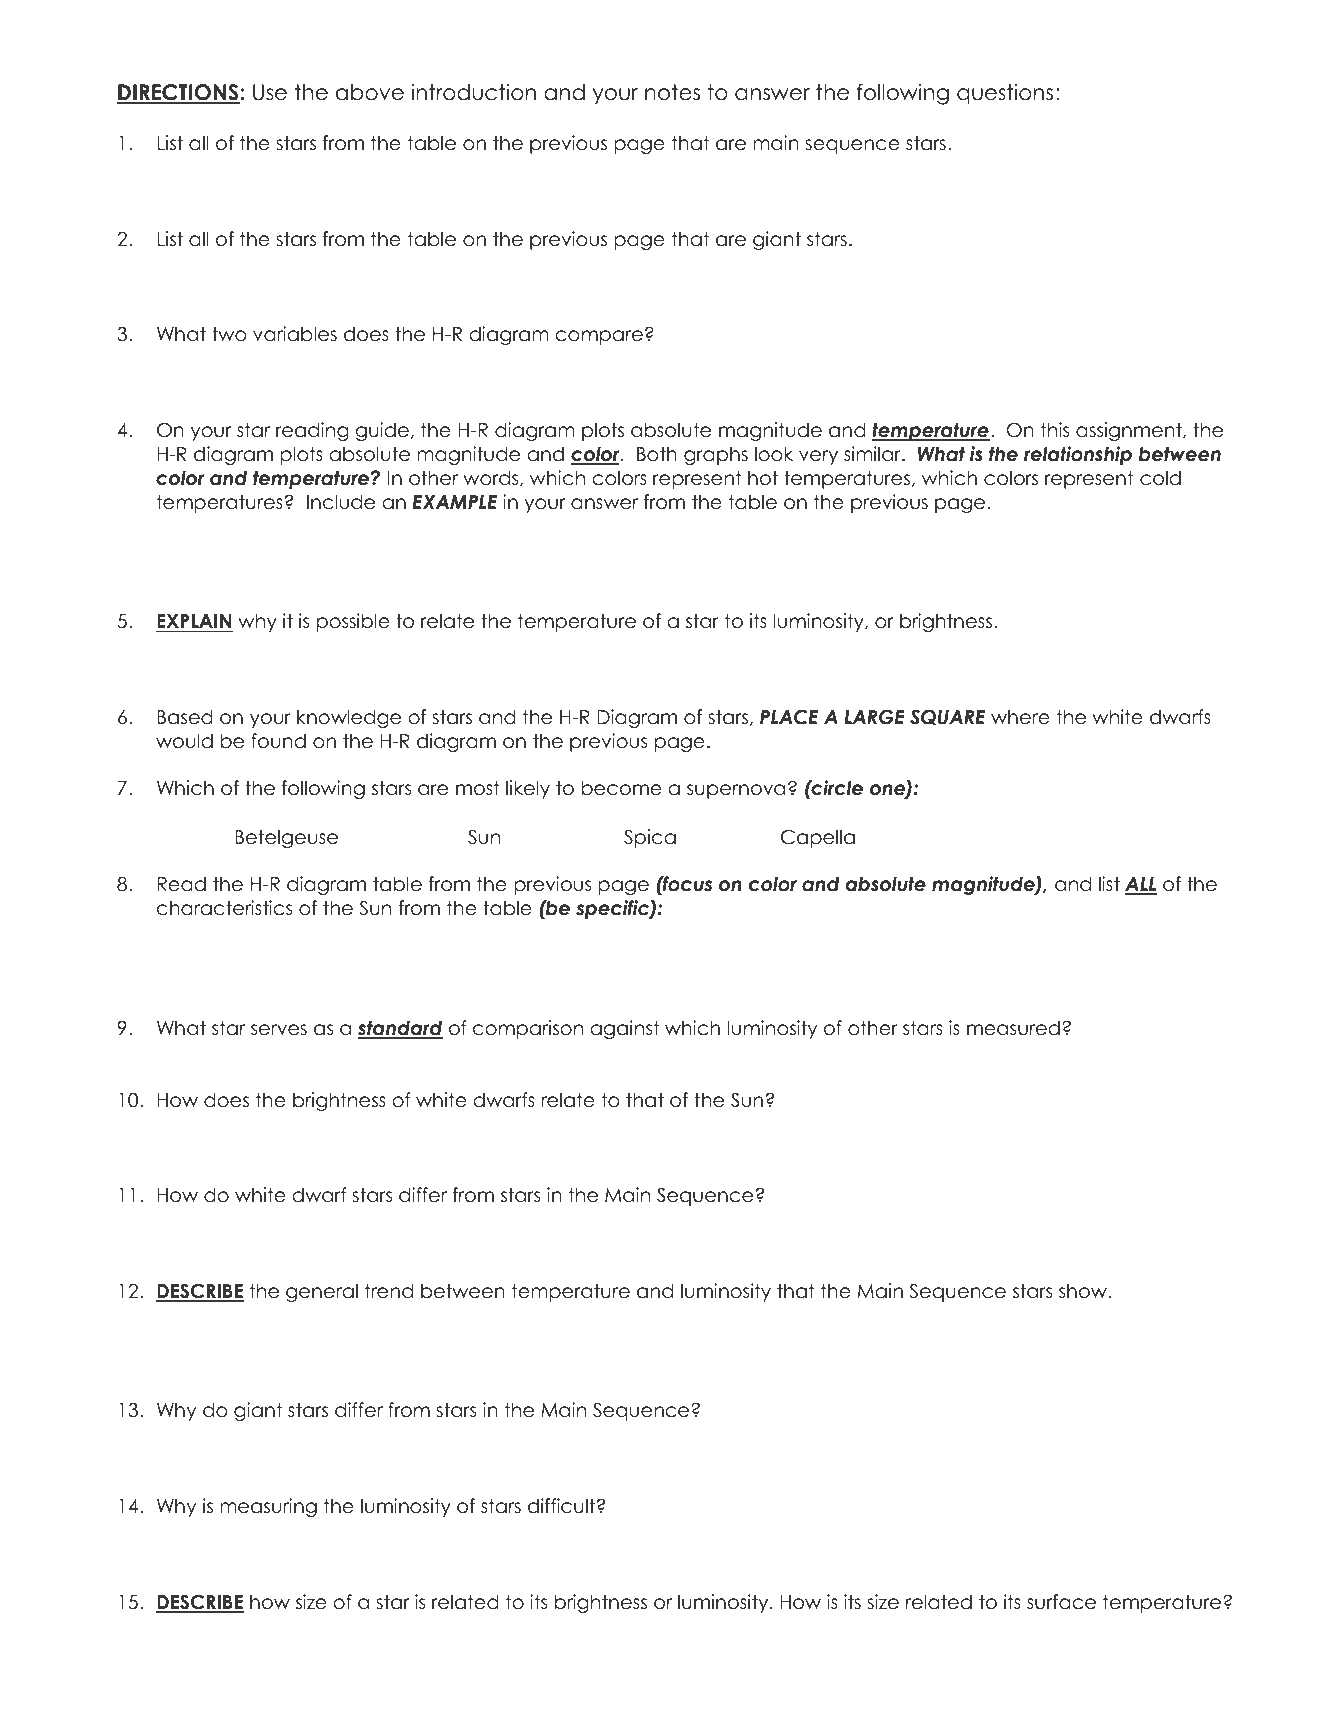 The width and height of the page is (1326, 1716). What do you see at coordinates (341, 502) in the page?
I see `Include` at bounding box center [341, 502].
